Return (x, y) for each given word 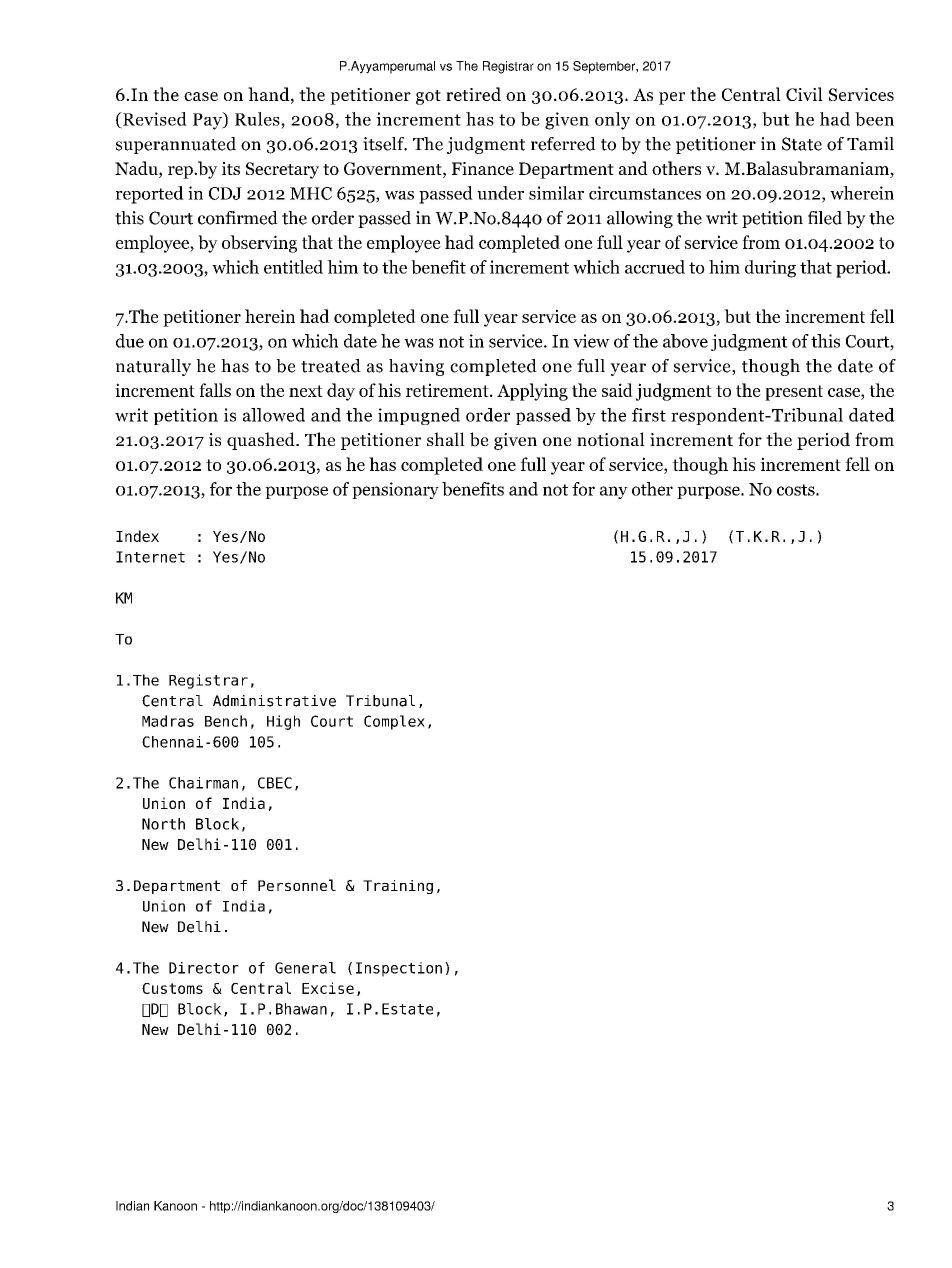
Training (398, 887)
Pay (208, 121)
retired (473, 94)
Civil (804, 94)
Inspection (399, 969)
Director (204, 968)
